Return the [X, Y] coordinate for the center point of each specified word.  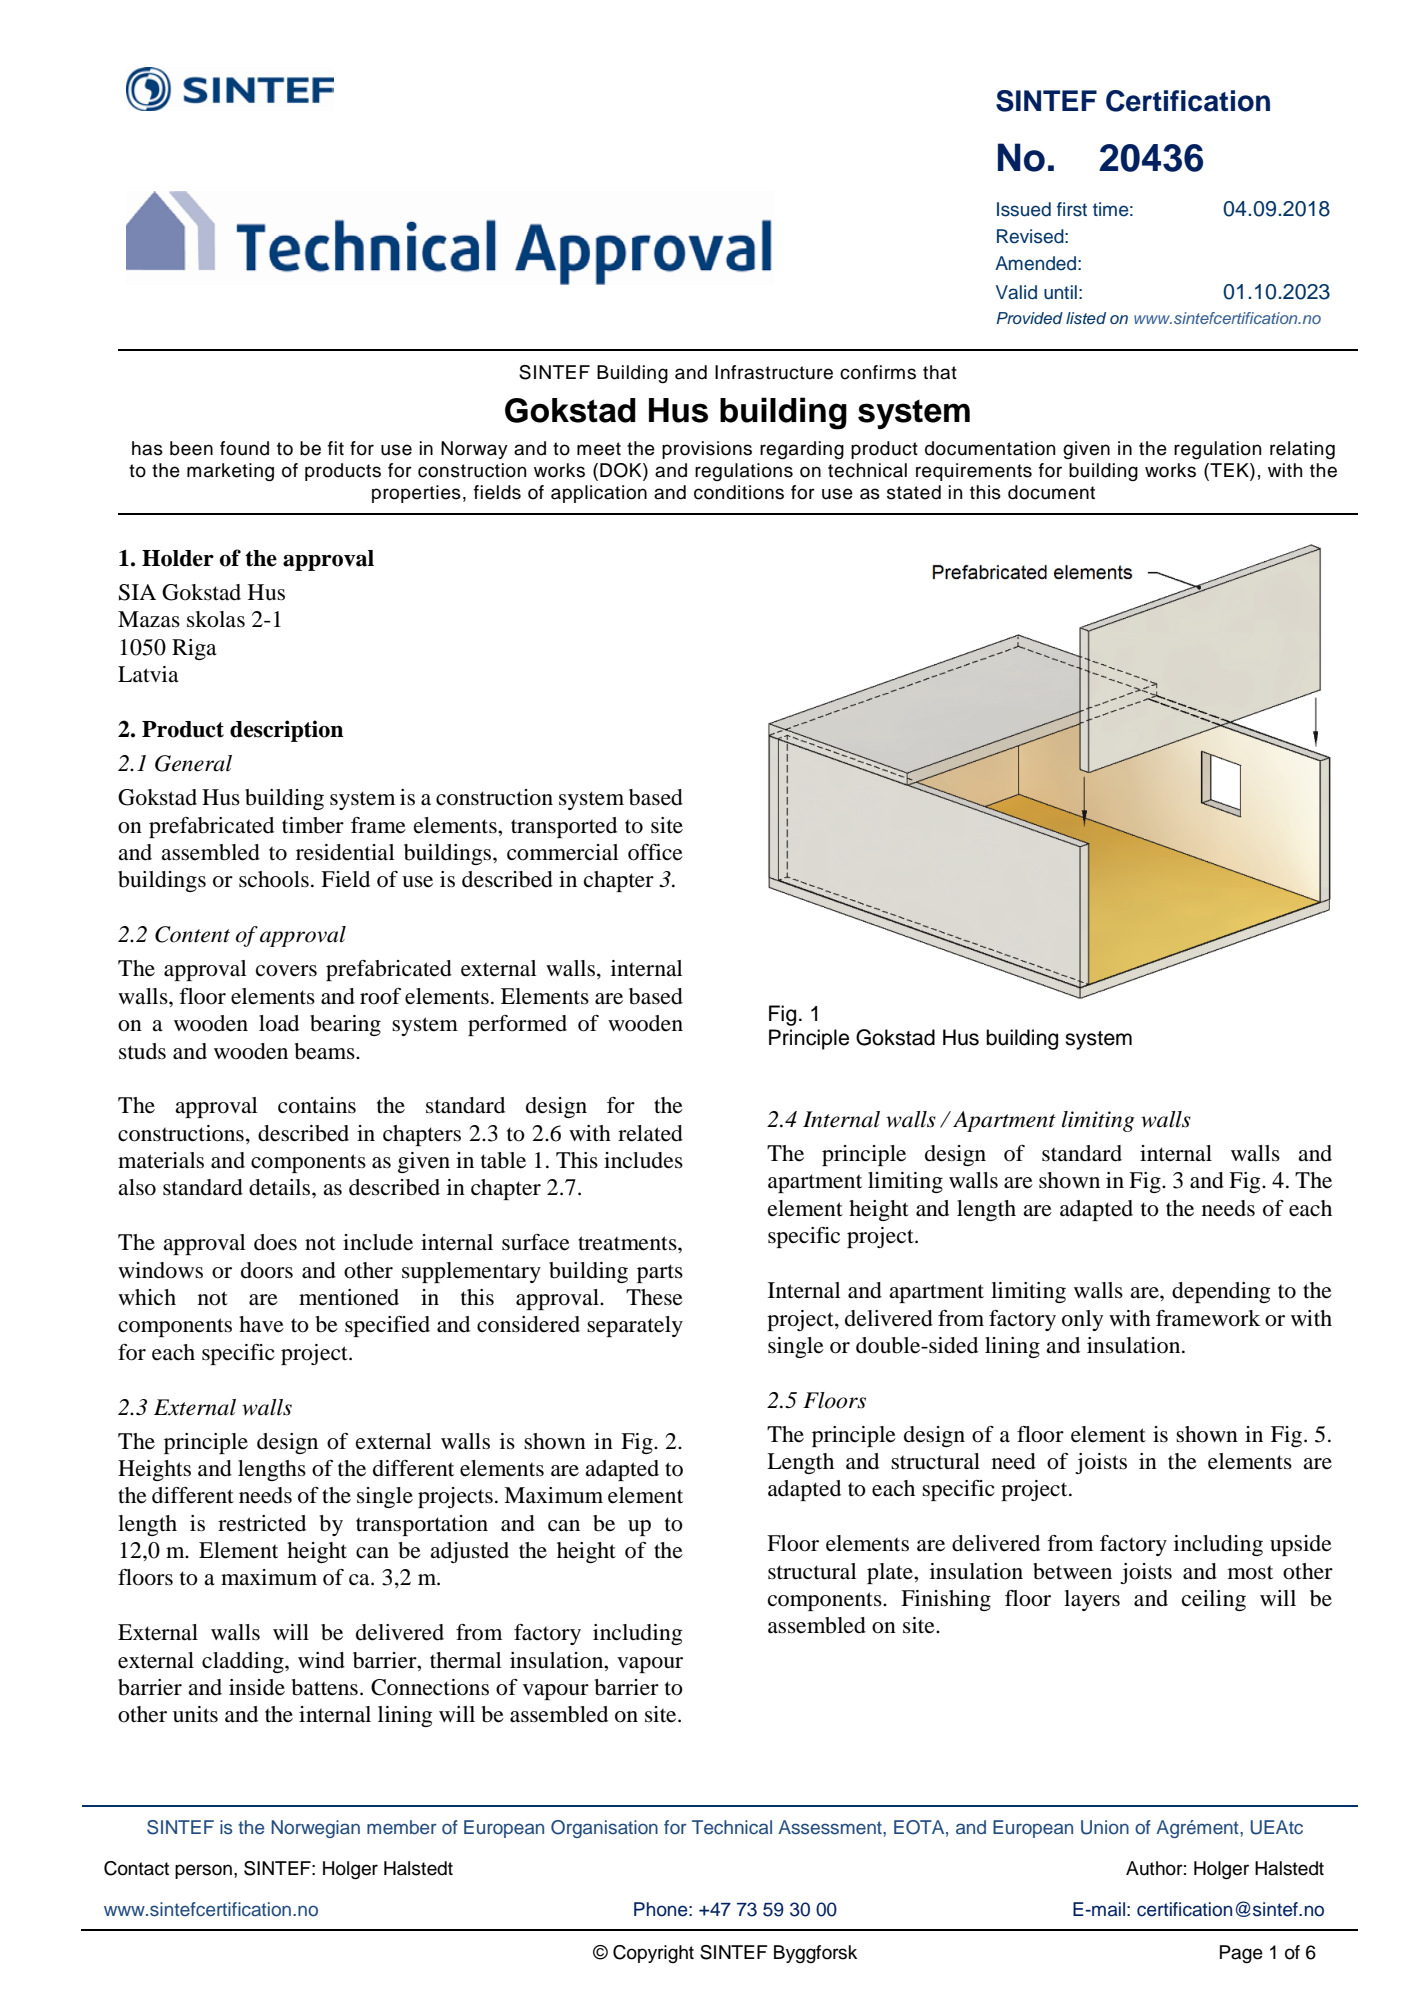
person [203, 1871]
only [1082, 1320]
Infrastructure [774, 372]
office [655, 852]
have [261, 1324]
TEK [1229, 470]
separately [635, 1326]
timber [313, 825]
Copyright [653, 1954]
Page [1241, 1954]
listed [1086, 318]
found [244, 448]
